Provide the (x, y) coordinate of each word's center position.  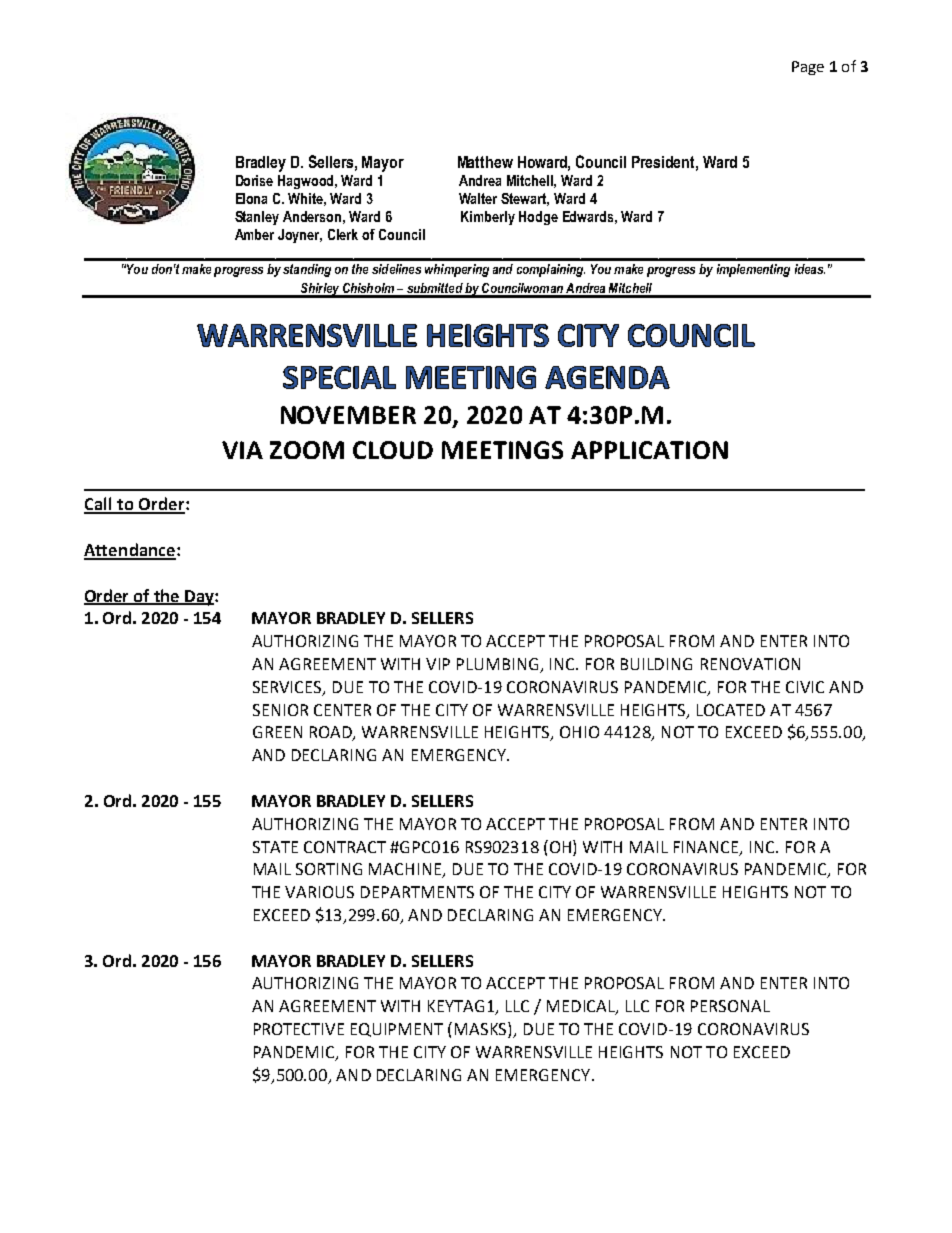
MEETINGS (502, 450)
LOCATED (731, 710)
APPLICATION (649, 450)
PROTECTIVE (299, 1029)
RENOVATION (750, 664)
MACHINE (406, 870)
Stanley (257, 218)
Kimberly (488, 218)
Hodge (538, 218)
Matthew (485, 162)
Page (808, 68)
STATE (275, 847)
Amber (254, 234)
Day (199, 598)
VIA (242, 450)
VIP (438, 664)
